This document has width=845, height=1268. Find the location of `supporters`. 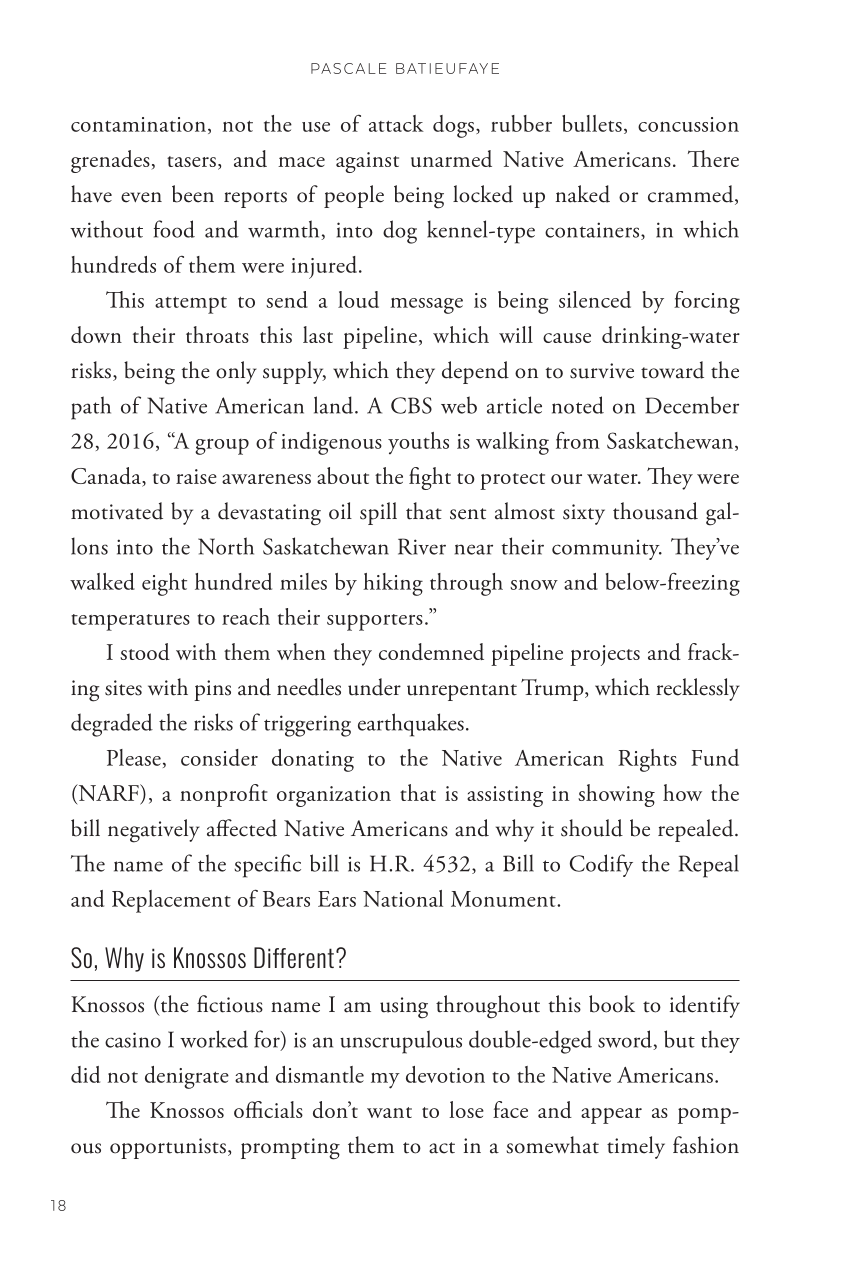

supporters is located at coordinates (375, 622).
